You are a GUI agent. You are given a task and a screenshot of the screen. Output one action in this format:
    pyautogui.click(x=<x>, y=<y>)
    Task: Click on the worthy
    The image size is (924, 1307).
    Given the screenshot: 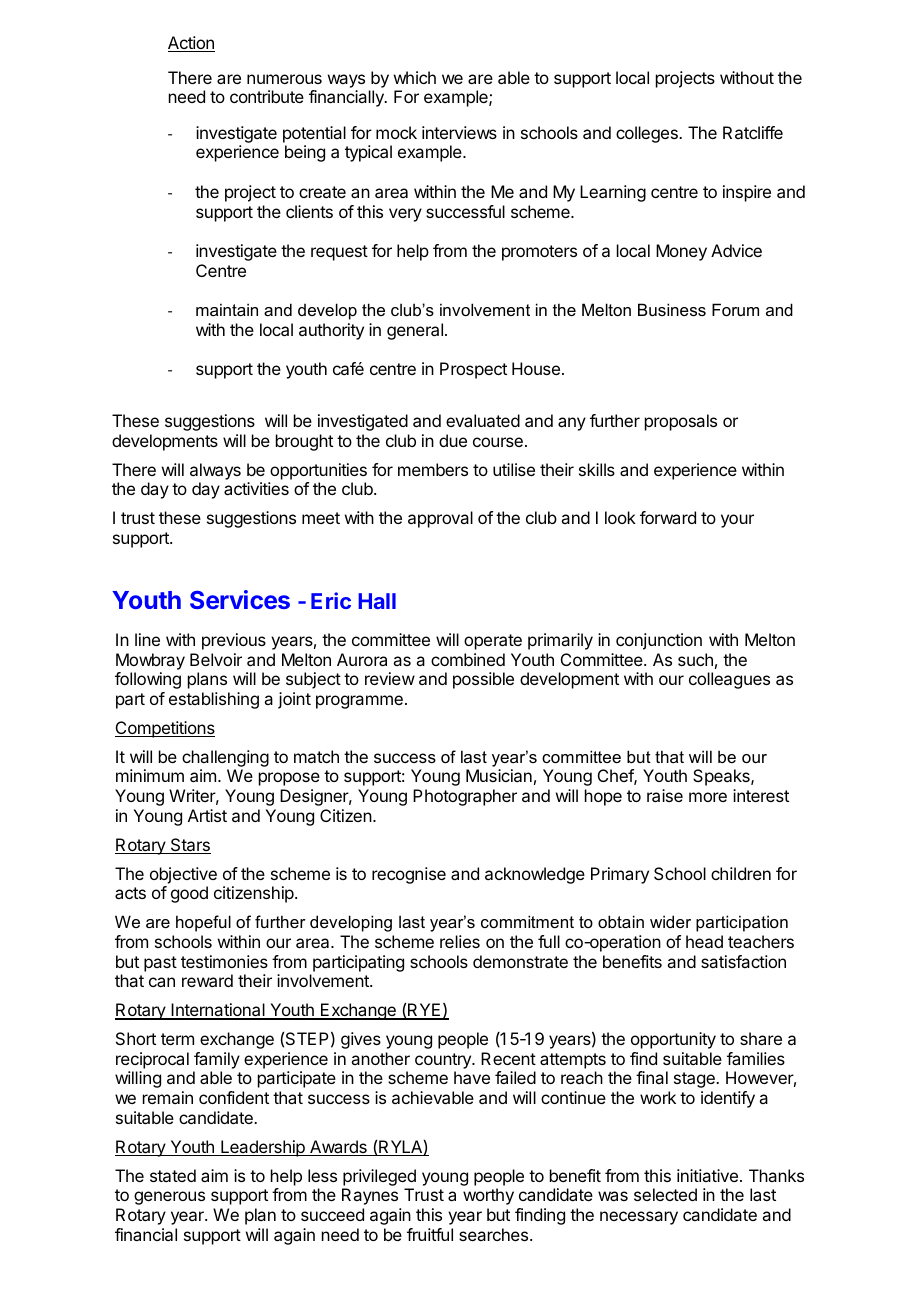 What is the action you would take?
    pyautogui.click(x=488, y=1196)
